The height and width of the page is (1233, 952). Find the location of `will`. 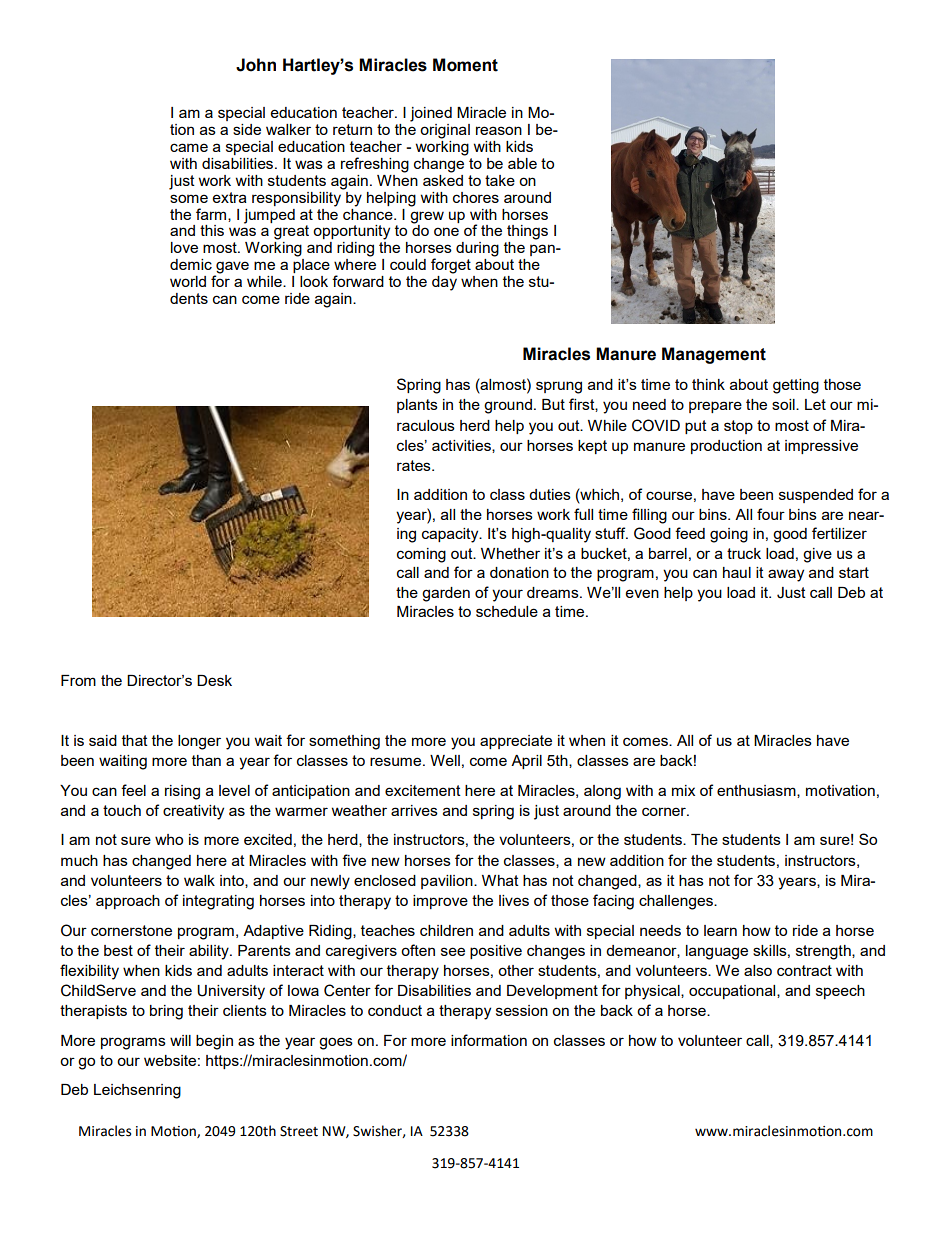

will is located at coordinates (180, 1040).
